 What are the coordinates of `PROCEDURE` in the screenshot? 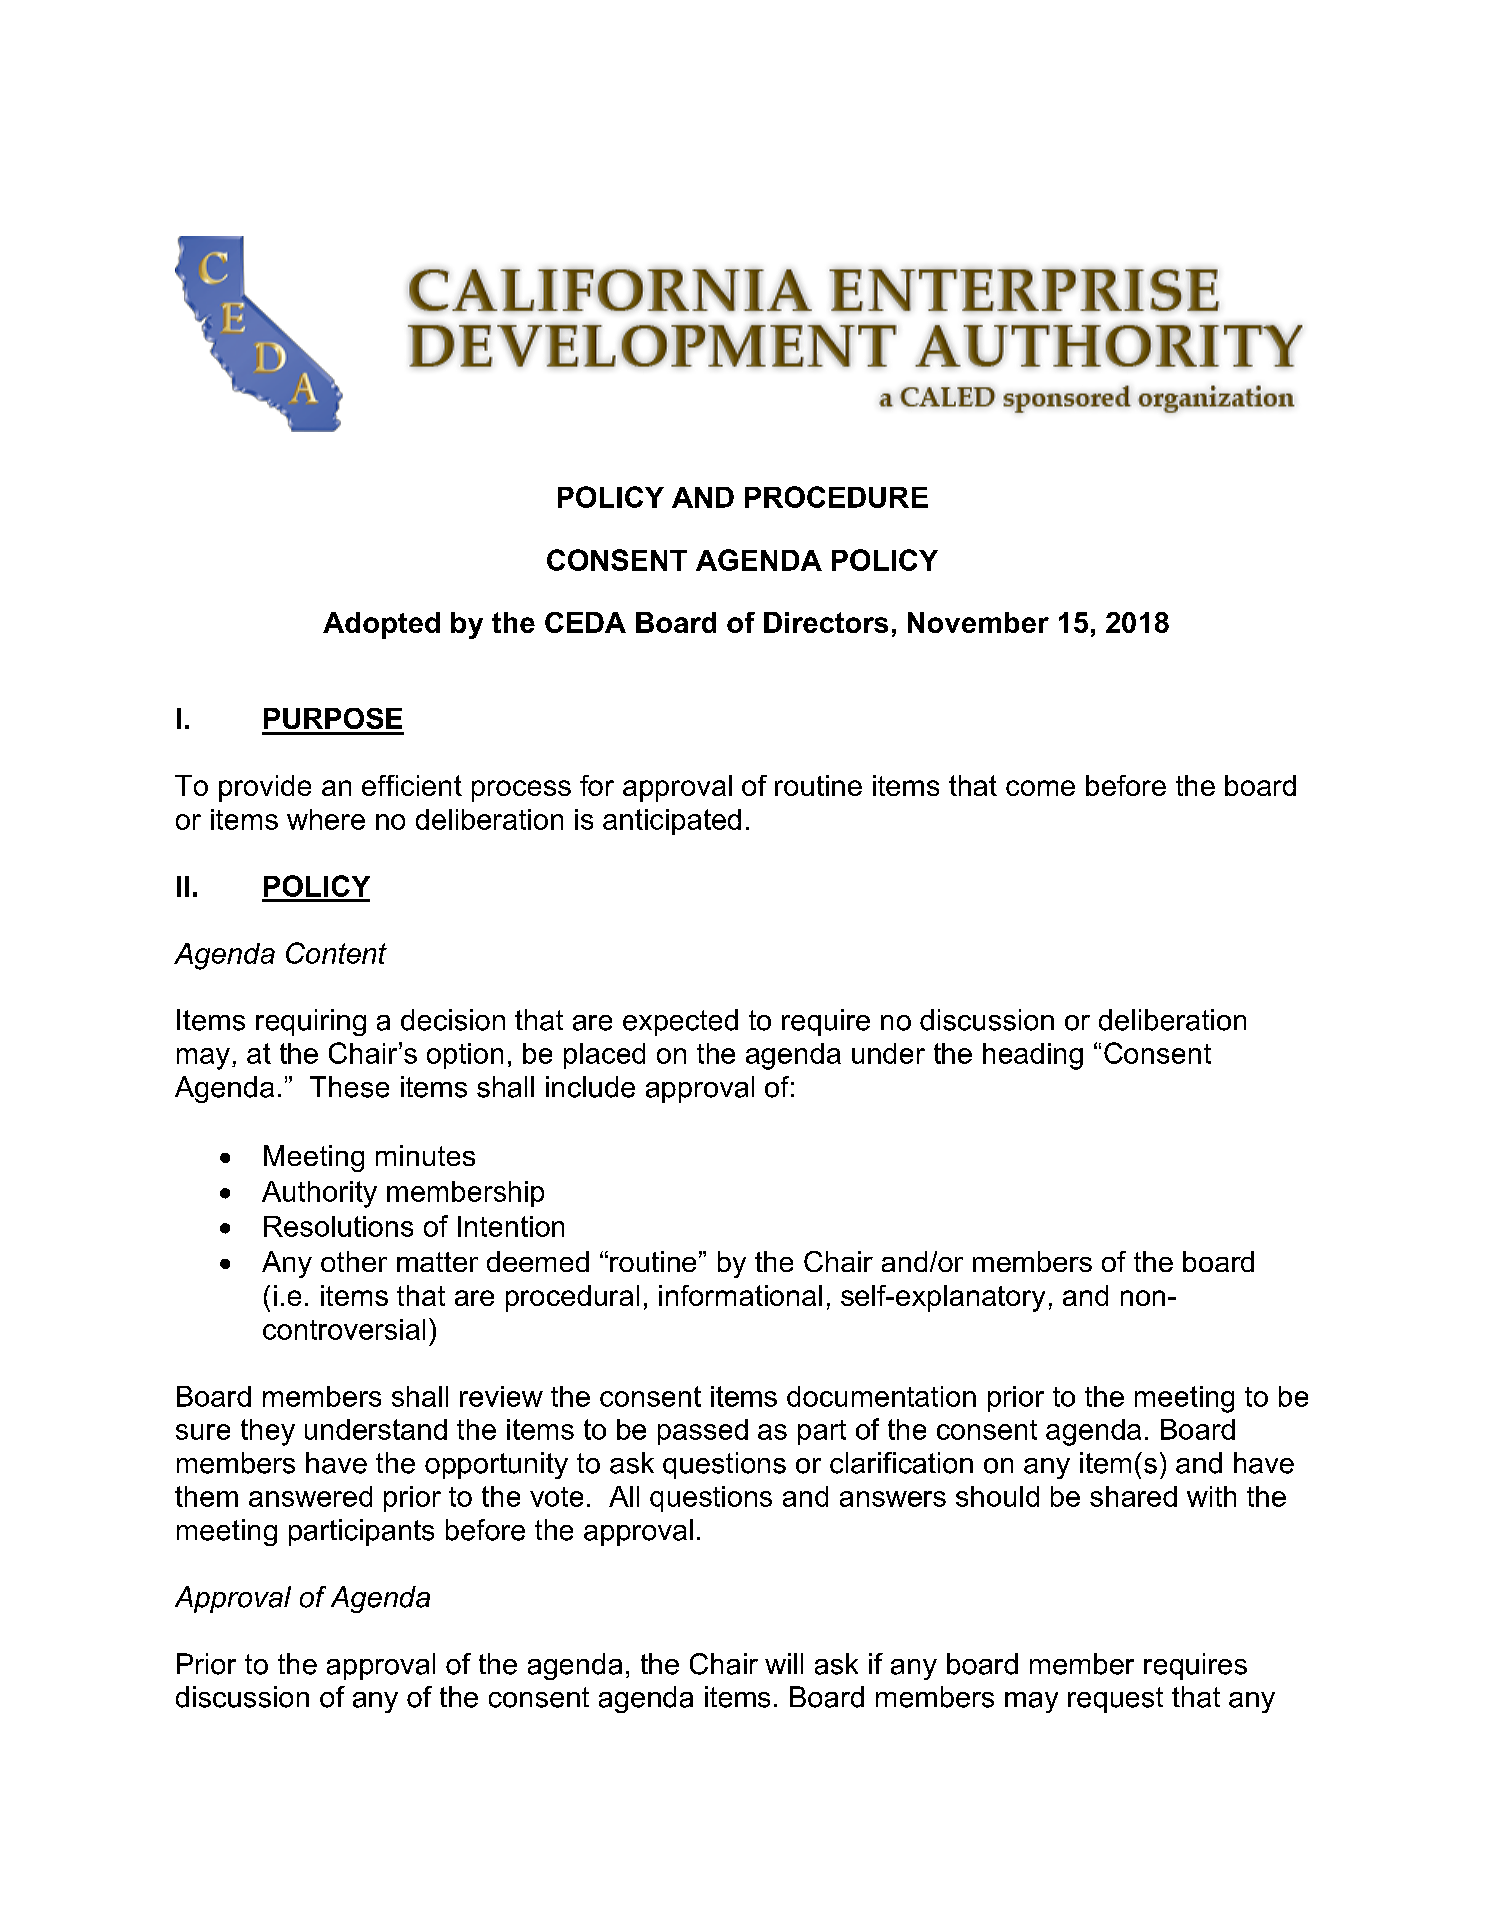 It's located at (836, 497).
